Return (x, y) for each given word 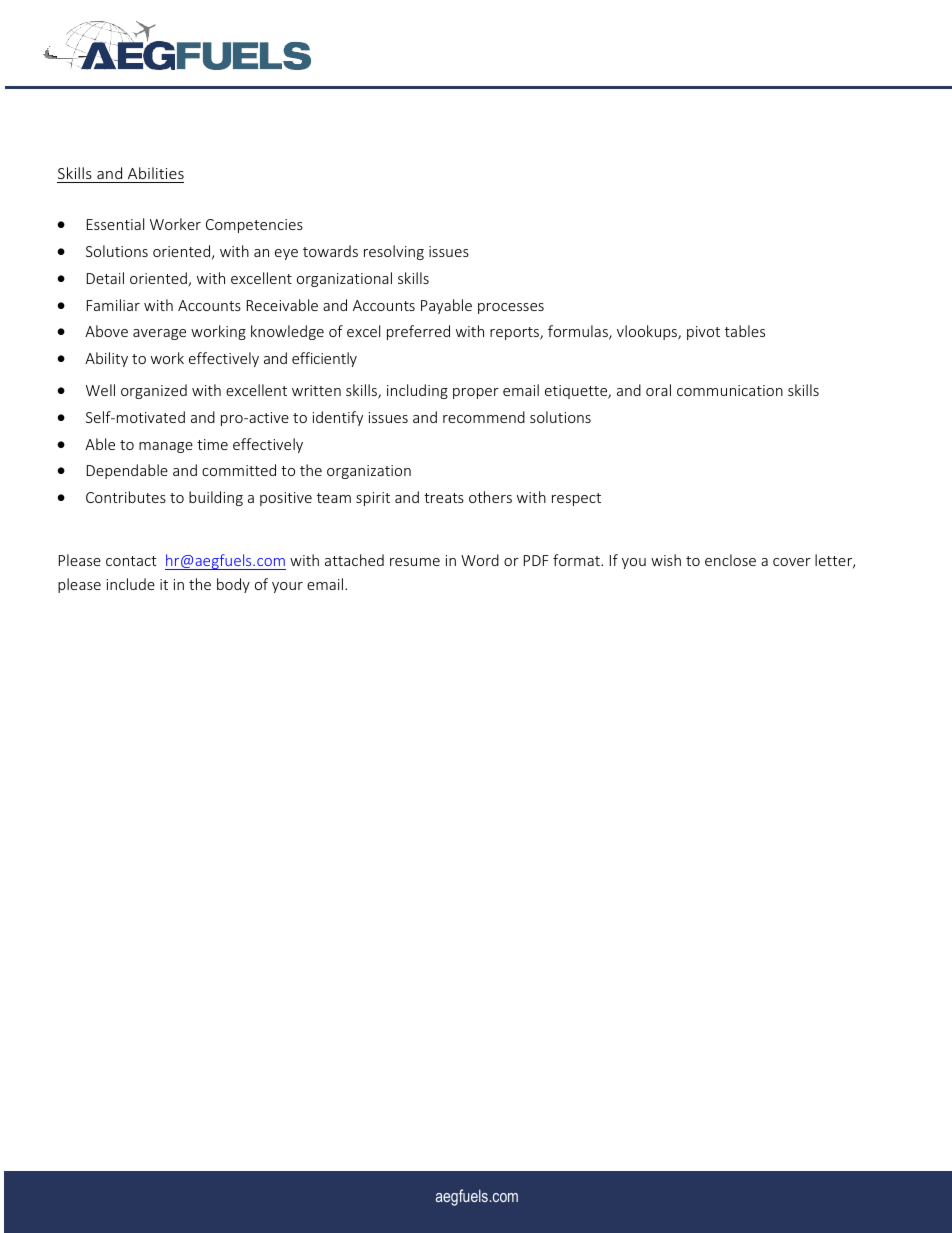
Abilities (156, 173)
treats (444, 498)
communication (730, 390)
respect (576, 499)
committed (239, 470)
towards (330, 251)
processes (511, 308)
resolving (394, 252)
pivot (703, 333)
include (131, 584)
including (417, 391)
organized (154, 391)
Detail (105, 278)
